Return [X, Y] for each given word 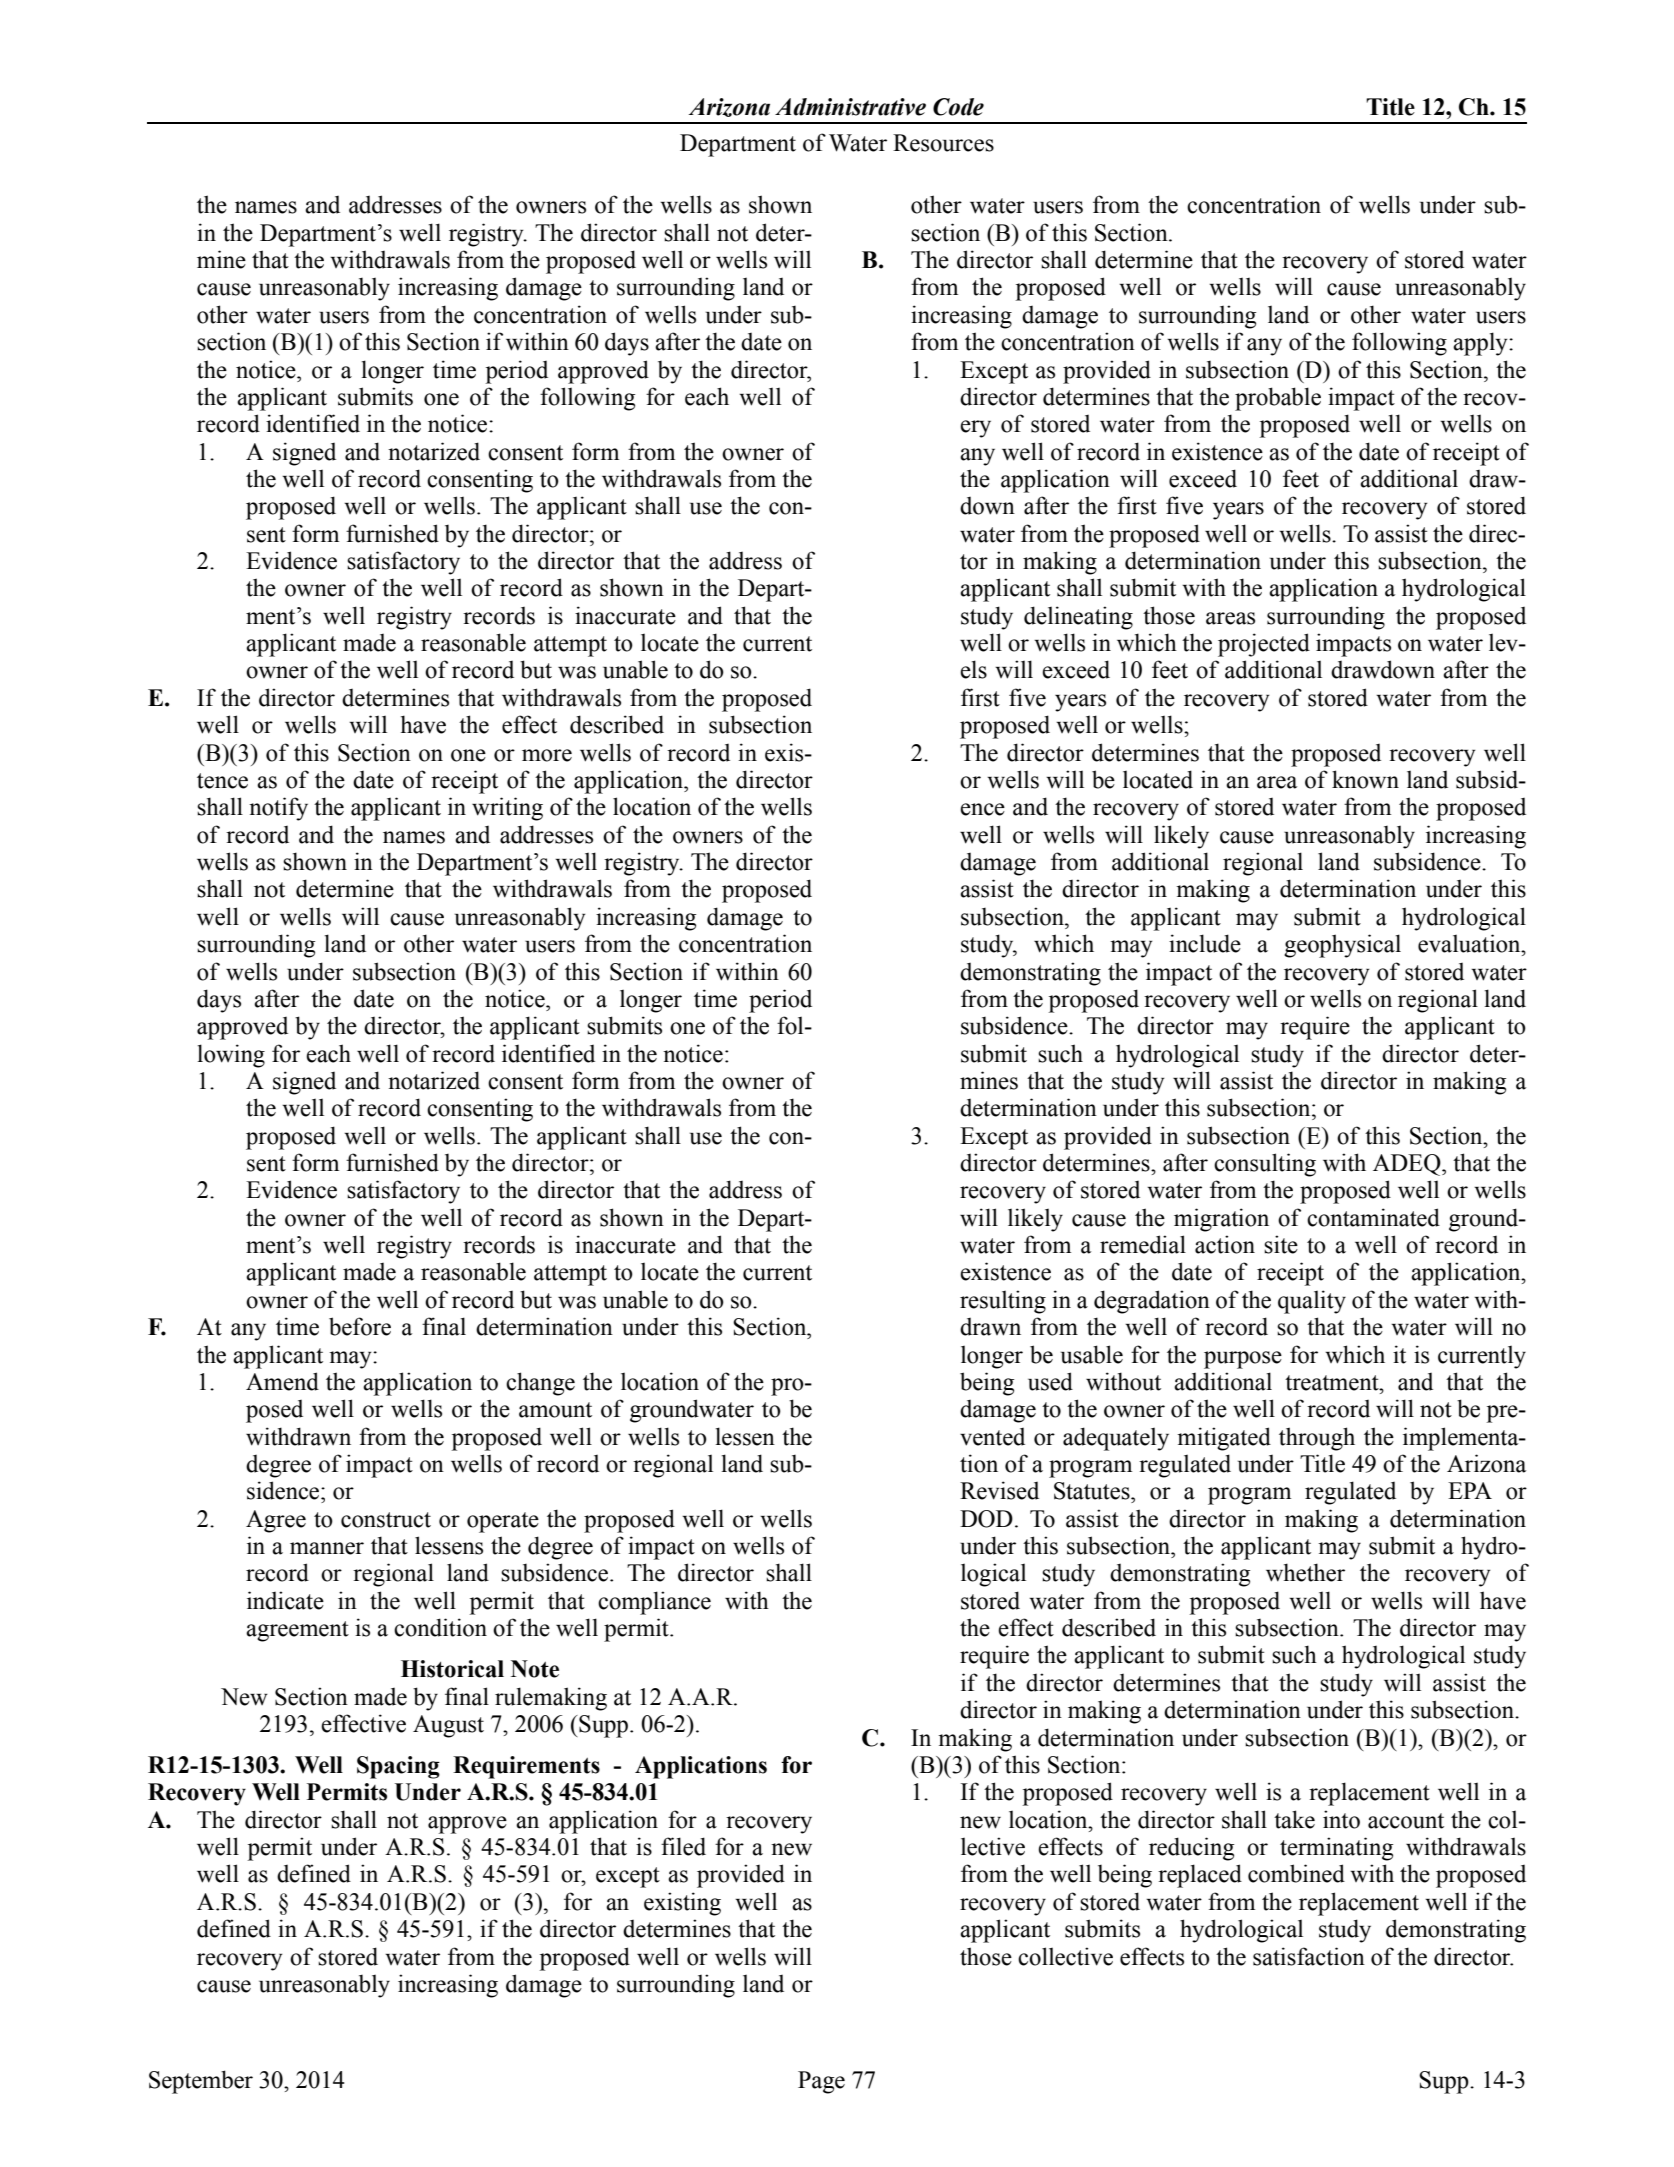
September [201, 2082]
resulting [1003, 1302]
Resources [943, 143]
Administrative [850, 107]
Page [821, 2082]
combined [1296, 1873]
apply [1481, 344]
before [360, 1326]
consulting [1265, 1165]
